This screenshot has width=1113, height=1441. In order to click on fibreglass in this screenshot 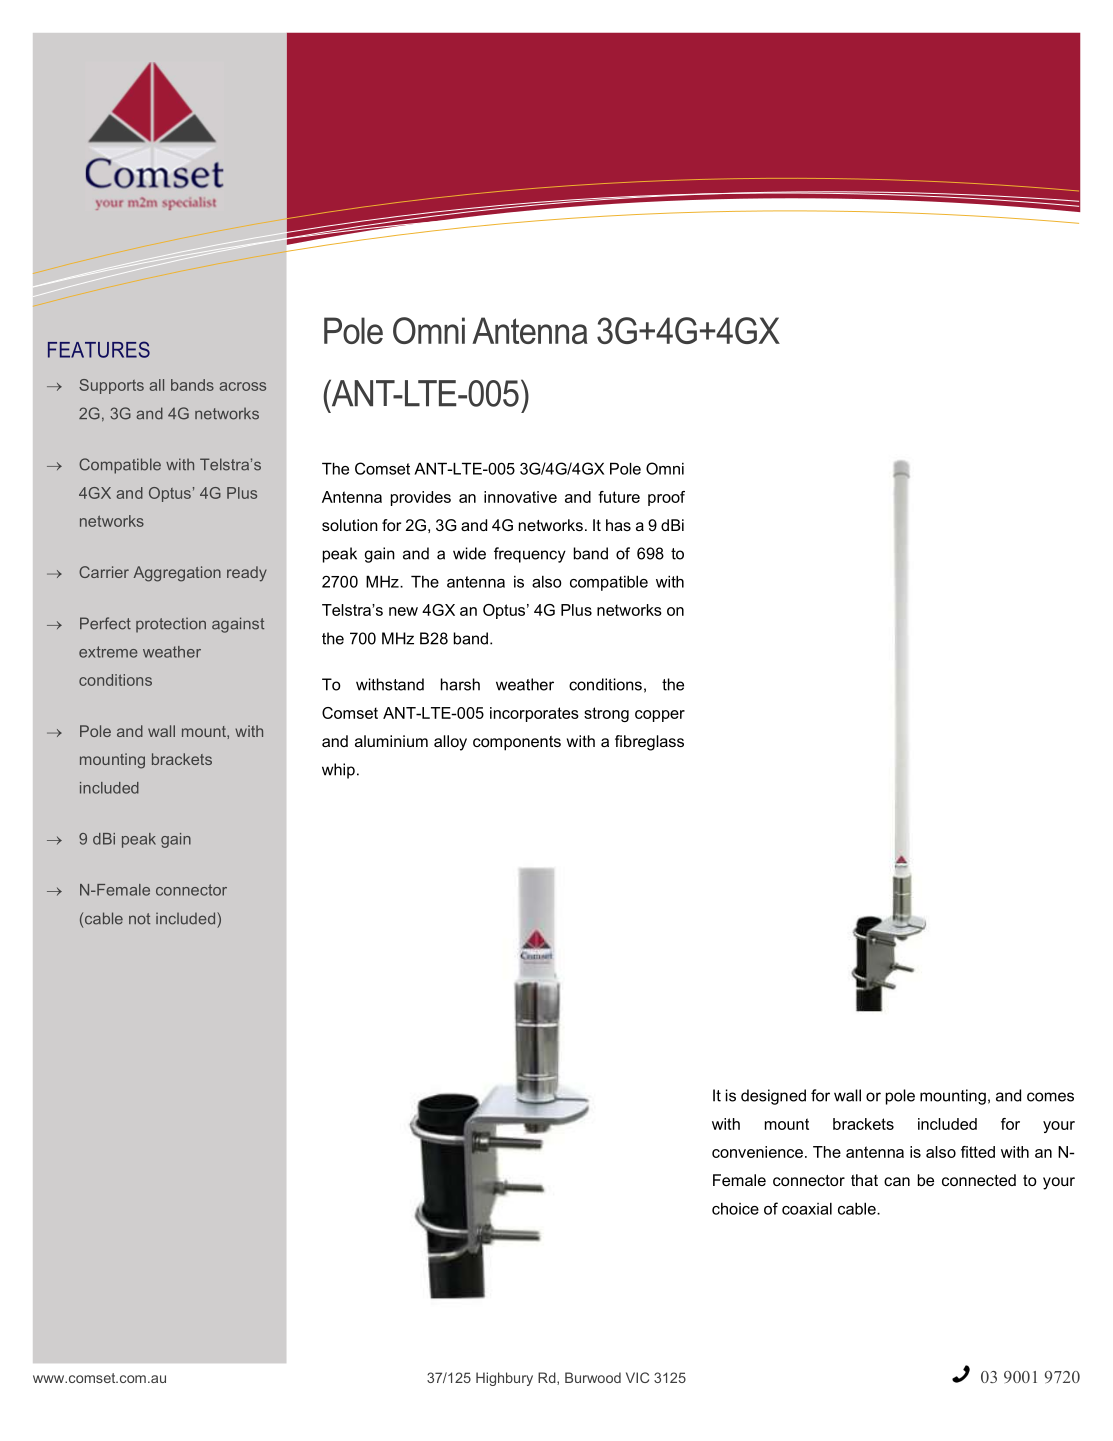, I will do `click(649, 743)`.
